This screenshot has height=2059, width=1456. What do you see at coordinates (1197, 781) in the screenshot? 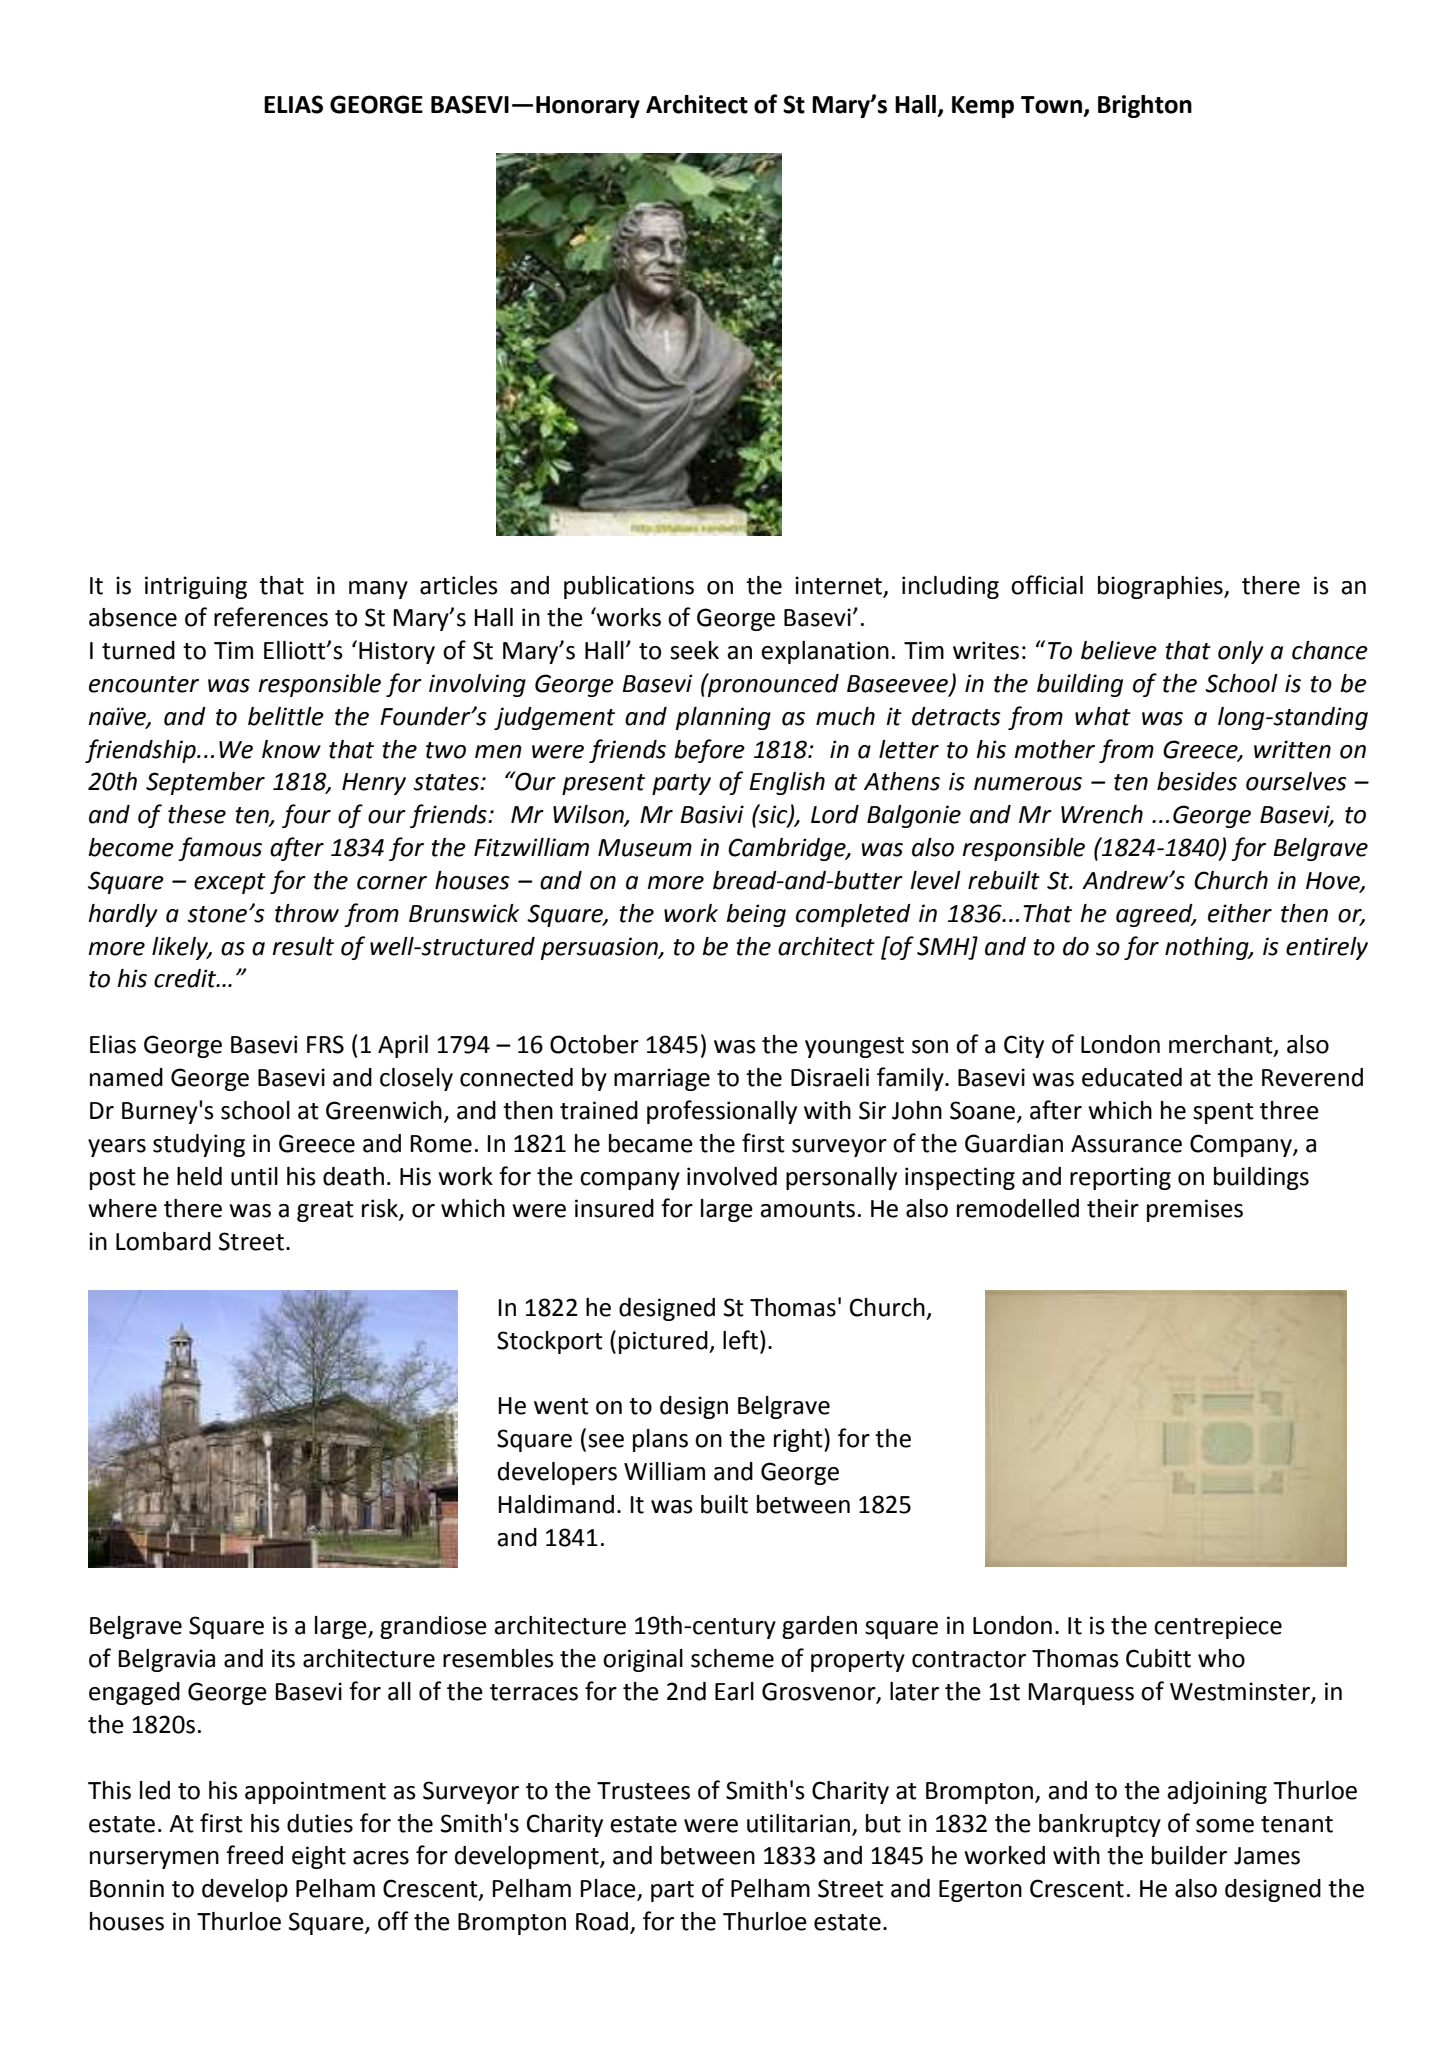
I see `besides` at bounding box center [1197, 781].
